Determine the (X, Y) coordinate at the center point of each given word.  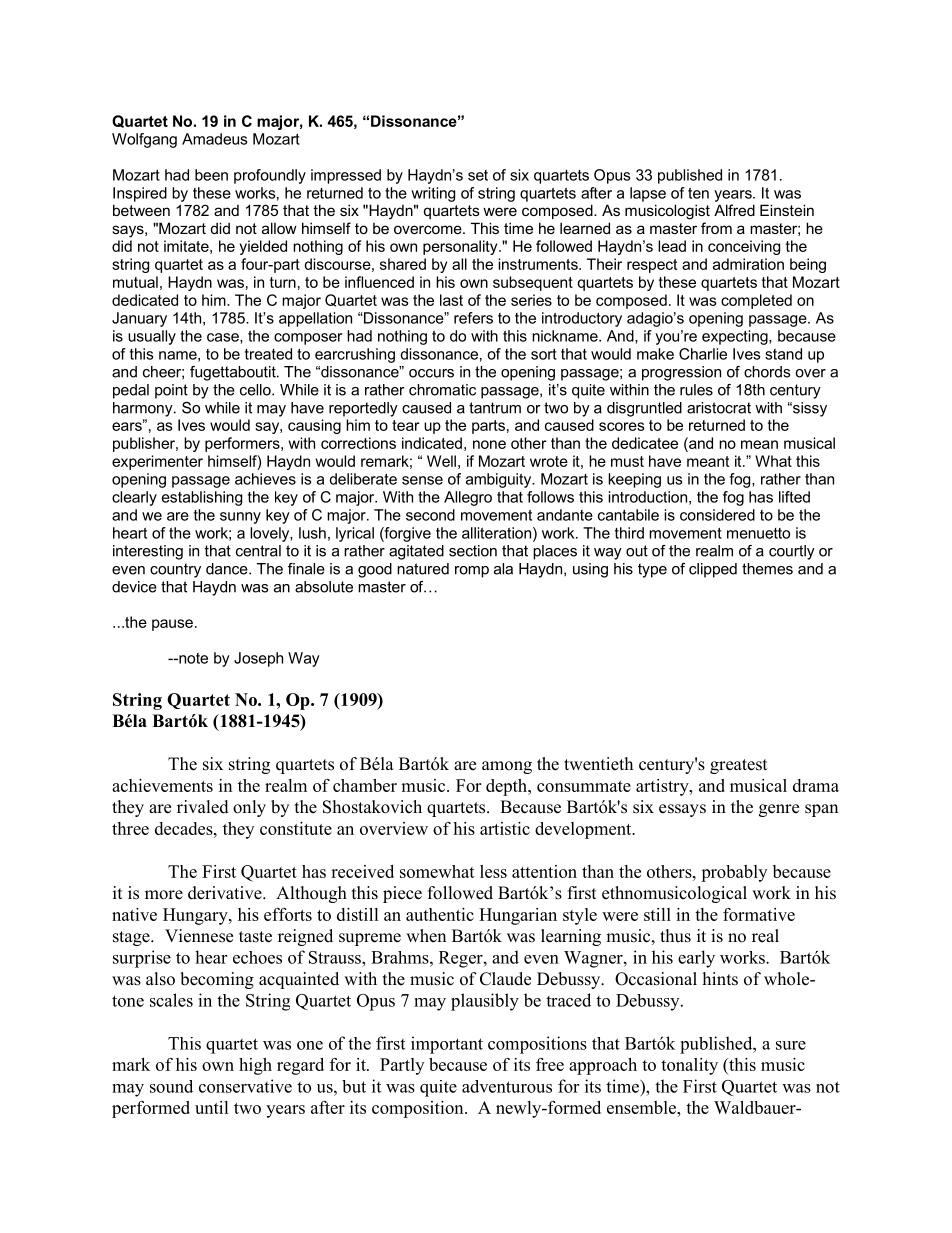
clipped (713, 570)
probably (734, 873)
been (211, 175)
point (171, 391)
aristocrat (719, 408)
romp (472, 572)
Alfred (734, 210)
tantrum (495, 408)
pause (172, 625)
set (478, 175)
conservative (245, 1086)
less (493, 871)
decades (185, 828)
